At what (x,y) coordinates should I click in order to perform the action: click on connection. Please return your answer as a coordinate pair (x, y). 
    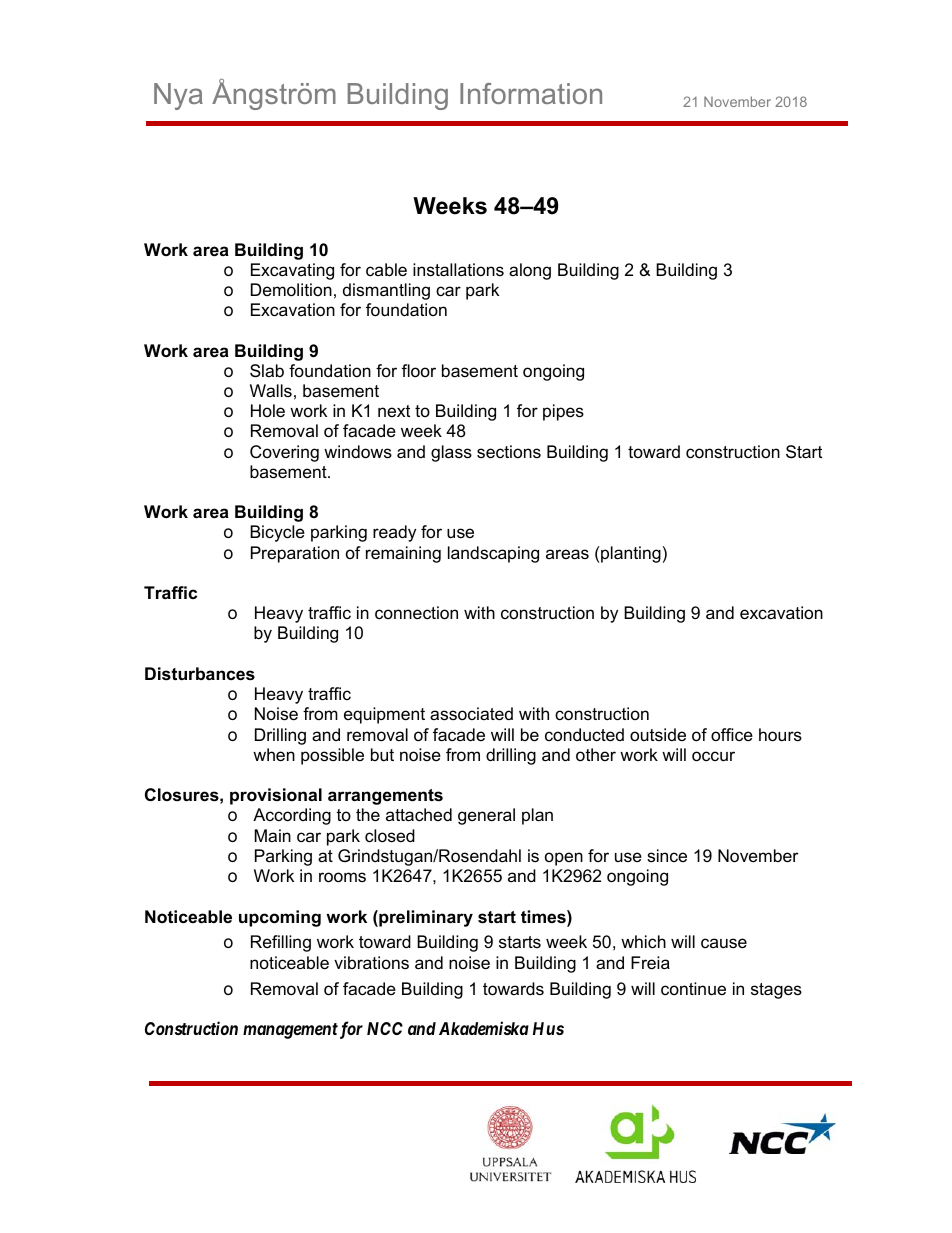
    Looking at the image, I should click on (416, 613).
